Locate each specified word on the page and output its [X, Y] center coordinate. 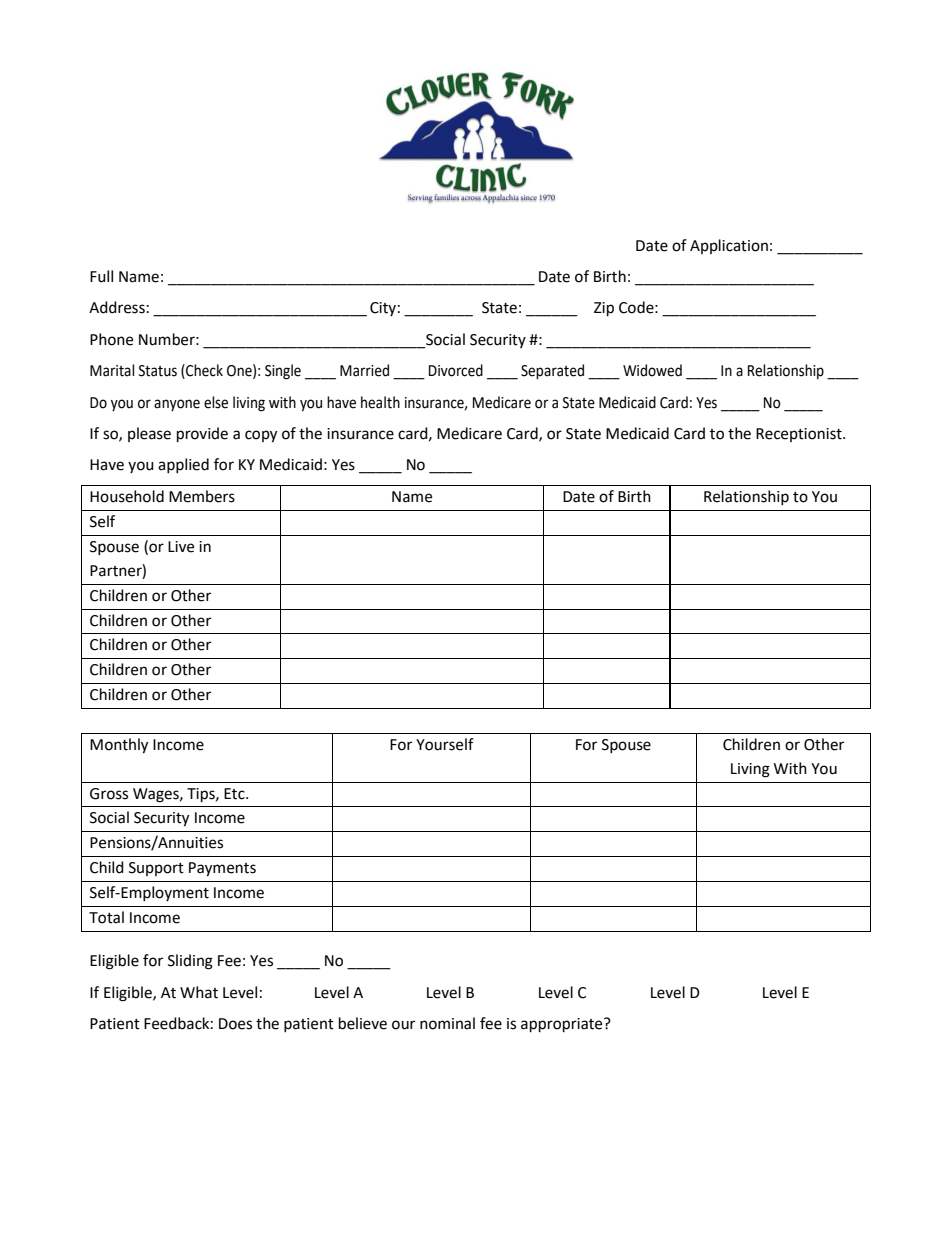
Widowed [652, 370]
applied [183, 465]
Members [202, 496]
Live [181, 547]
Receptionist [800, 435]
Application [729, 246]
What [199, 992]
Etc [235, 794]
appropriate [563, 1025]
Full [101, 276]
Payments [222, 869]
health [380, 402]
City [383, 309]
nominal [447, 1023]
